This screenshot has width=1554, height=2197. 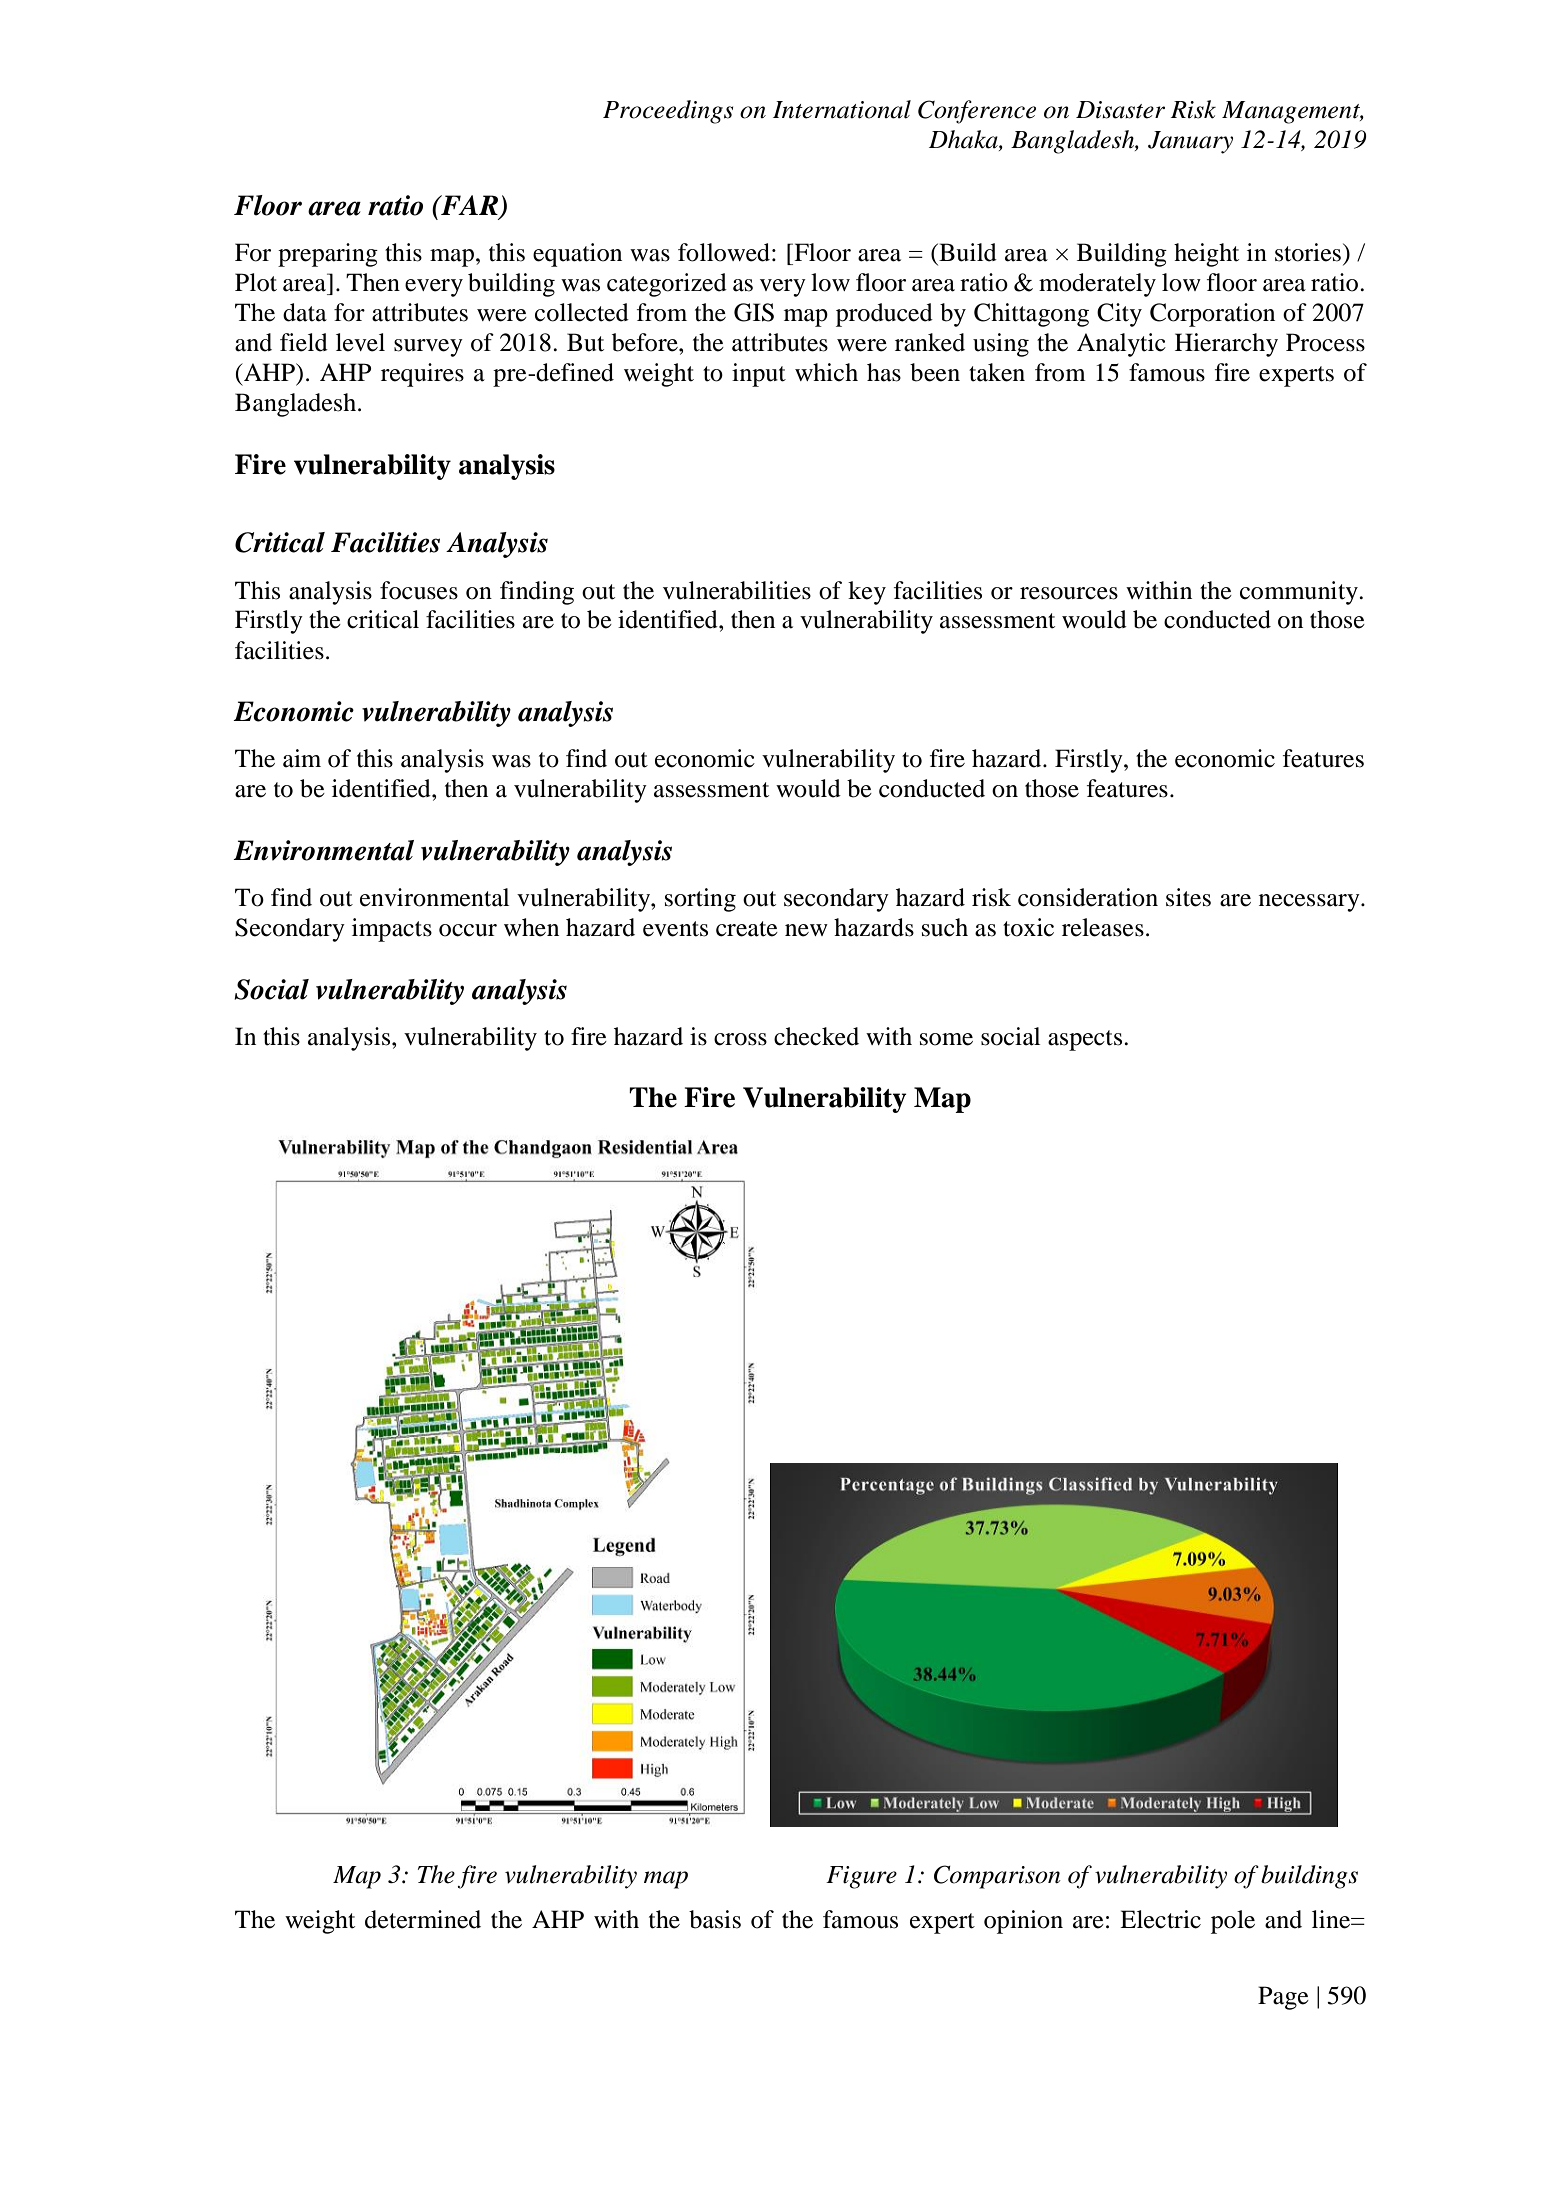 What do you see at coordinates (816, 1036) in the screenshot?
I see `checked` at bounding box center [816, 1036].
